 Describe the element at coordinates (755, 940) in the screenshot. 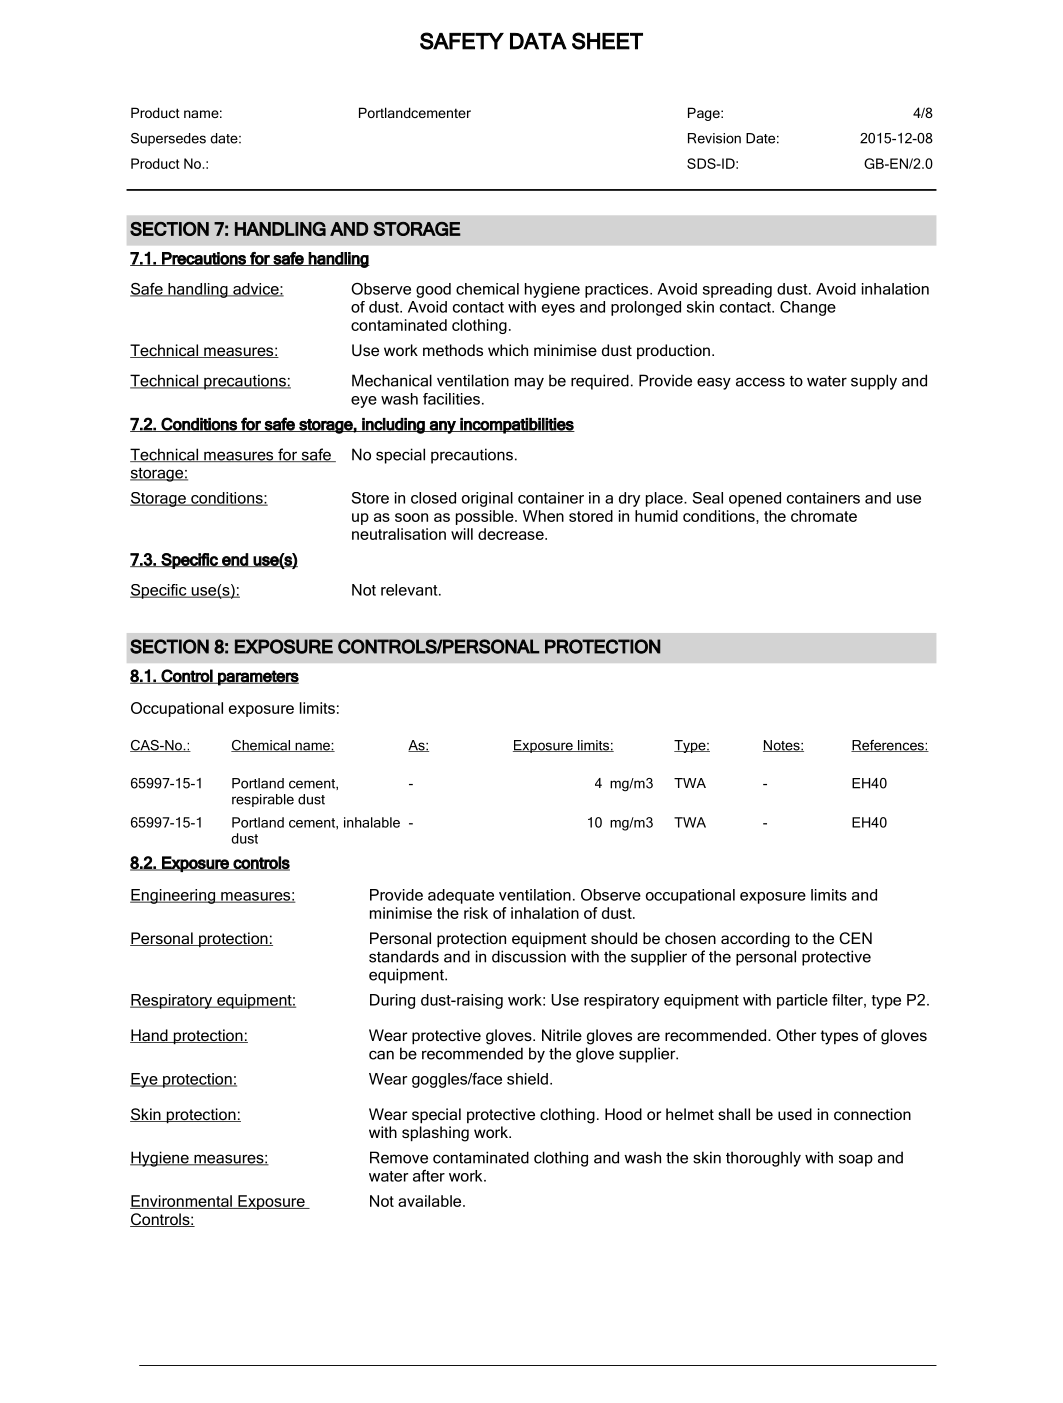

I see `according` at that location.
